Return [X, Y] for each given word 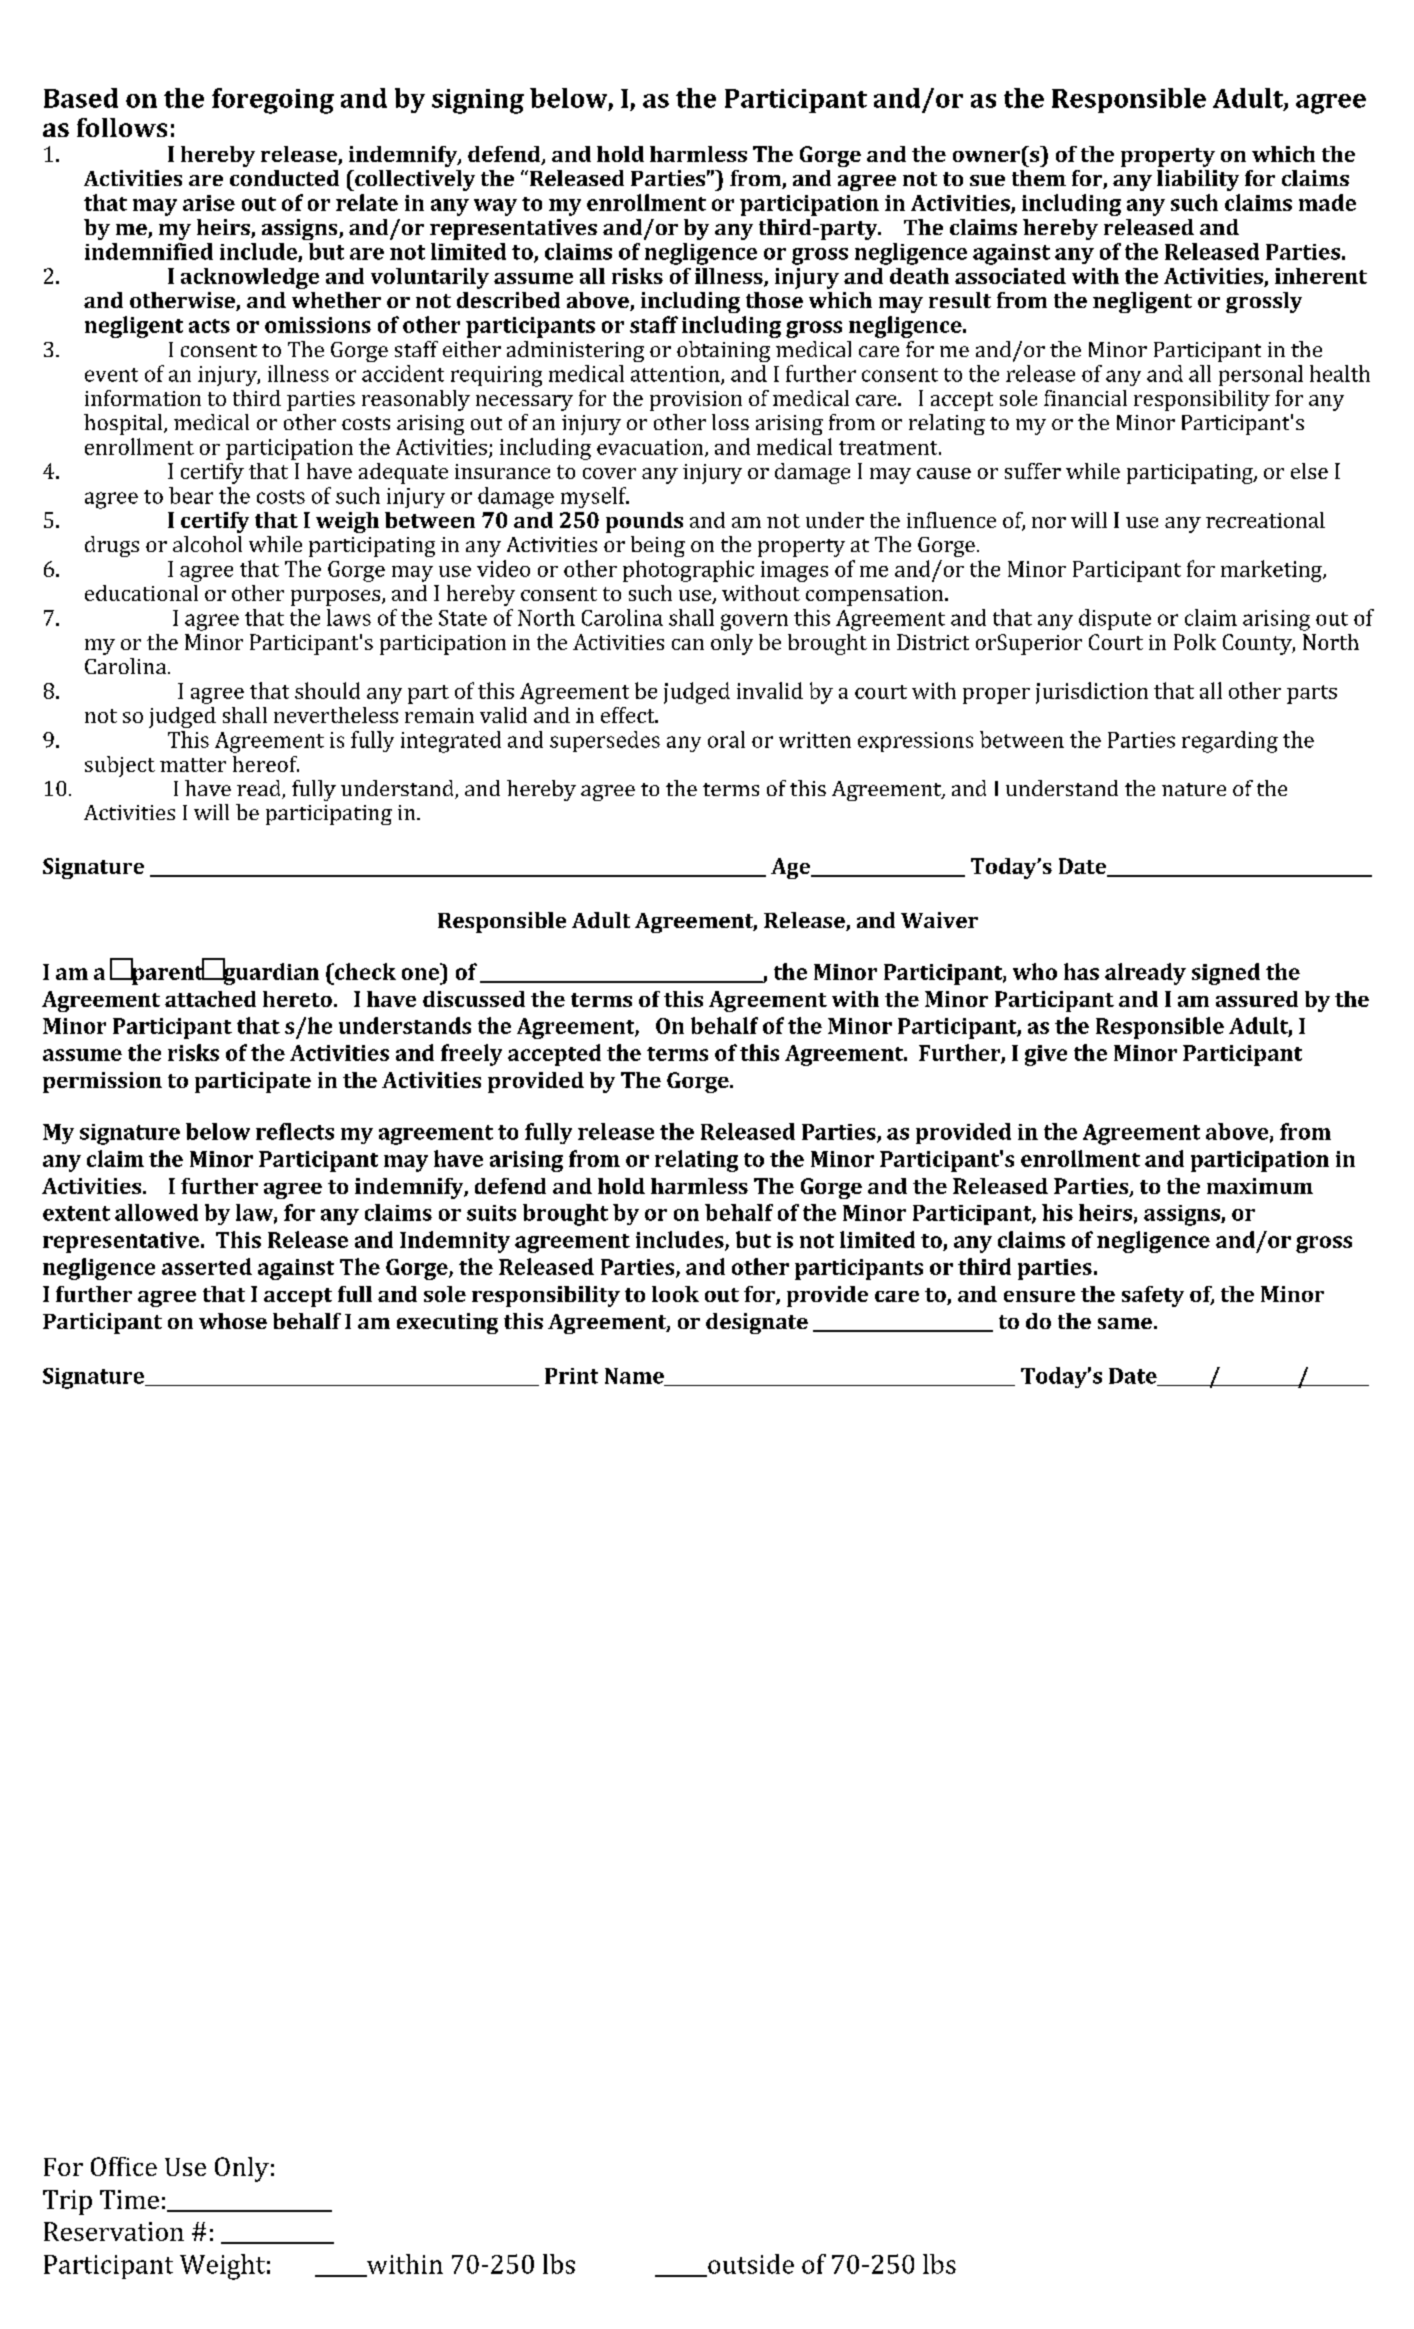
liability [1198, 180]
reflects [295, 1131]
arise [209, 203]
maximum [1260, 1186]
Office [124, 2166]
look [675, 1294]
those [774, 300]
